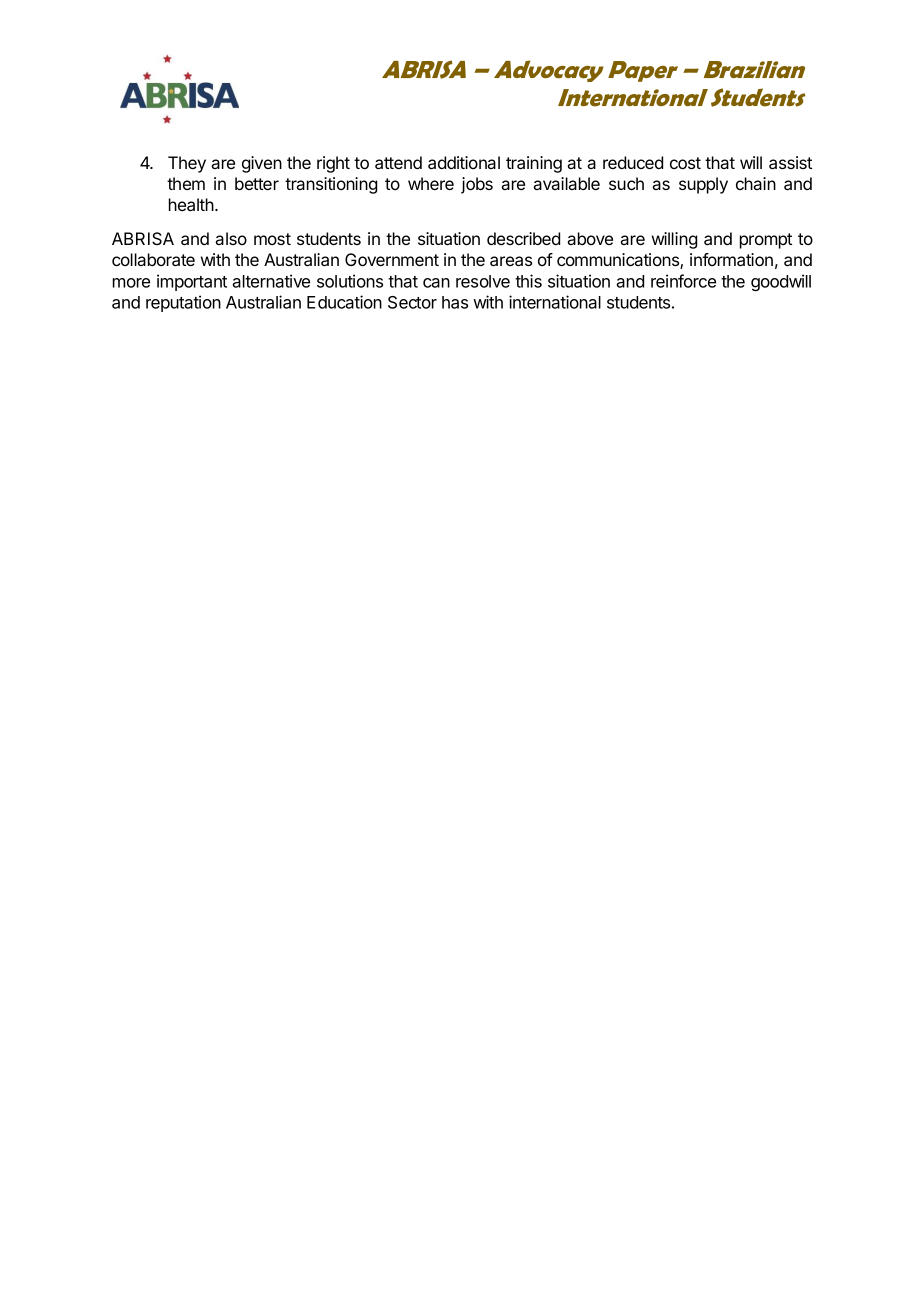 The width and height of the screenshot is (924, 1308). Describe the element at coordinates (231, 238) in the screenshot. I see `also` at that location.
